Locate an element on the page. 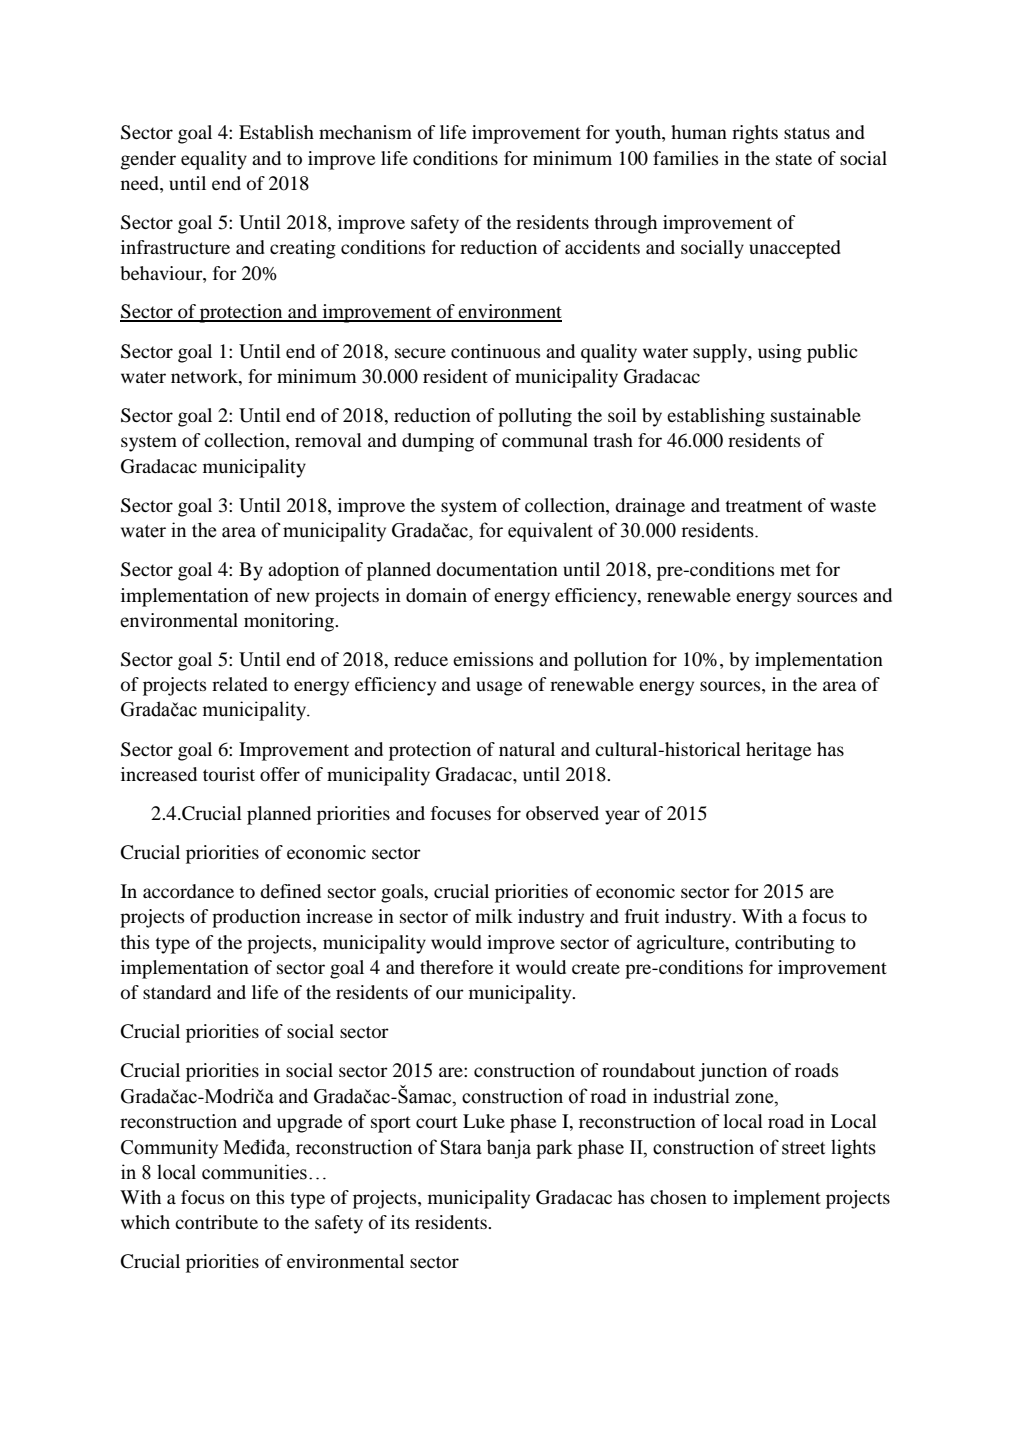 This image has width=1014, height=1434. gender is located at coordinates (148, 160).
